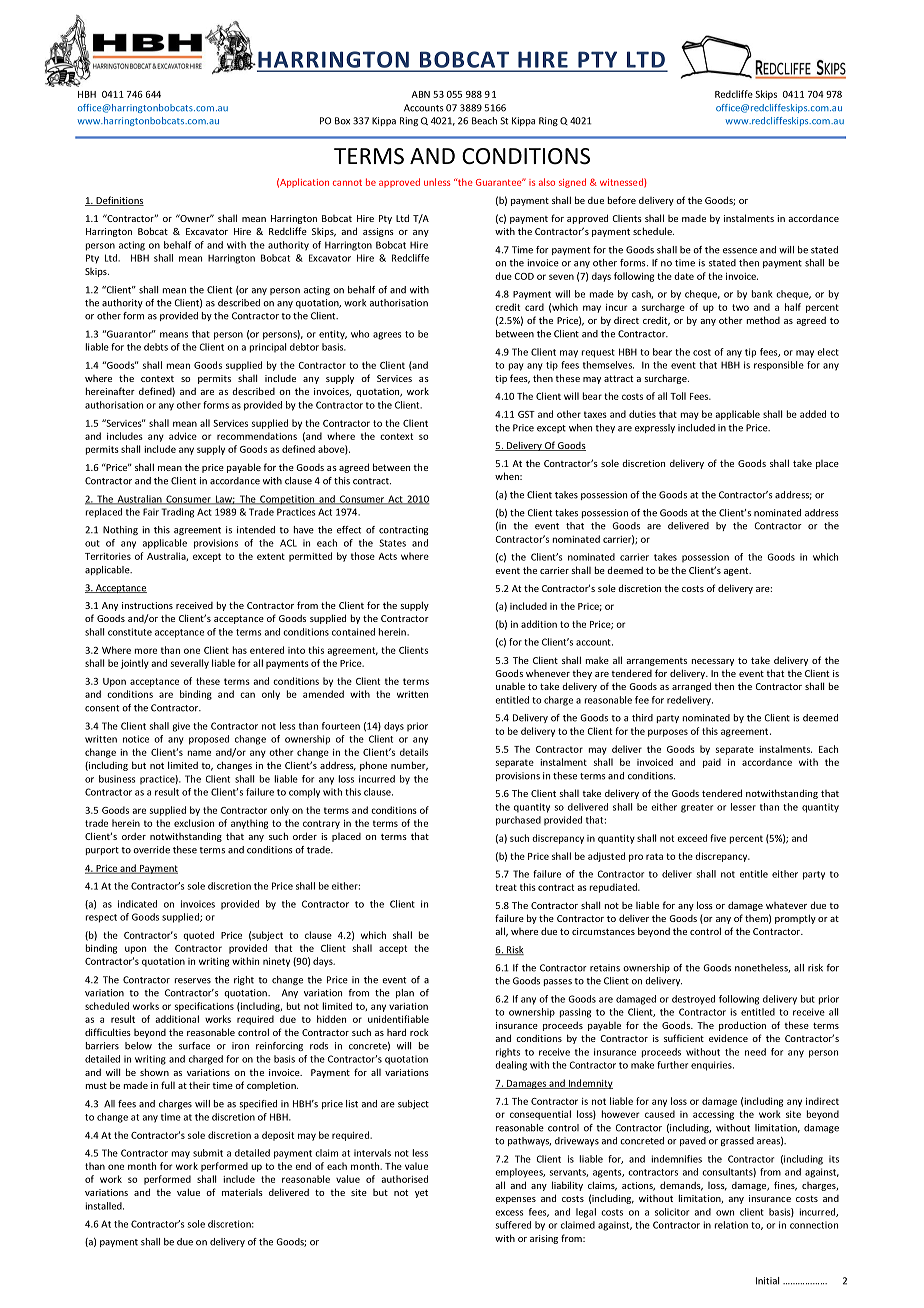  Describe the element at coordinates (190, 664) in the image. I see `severally` at that location.
